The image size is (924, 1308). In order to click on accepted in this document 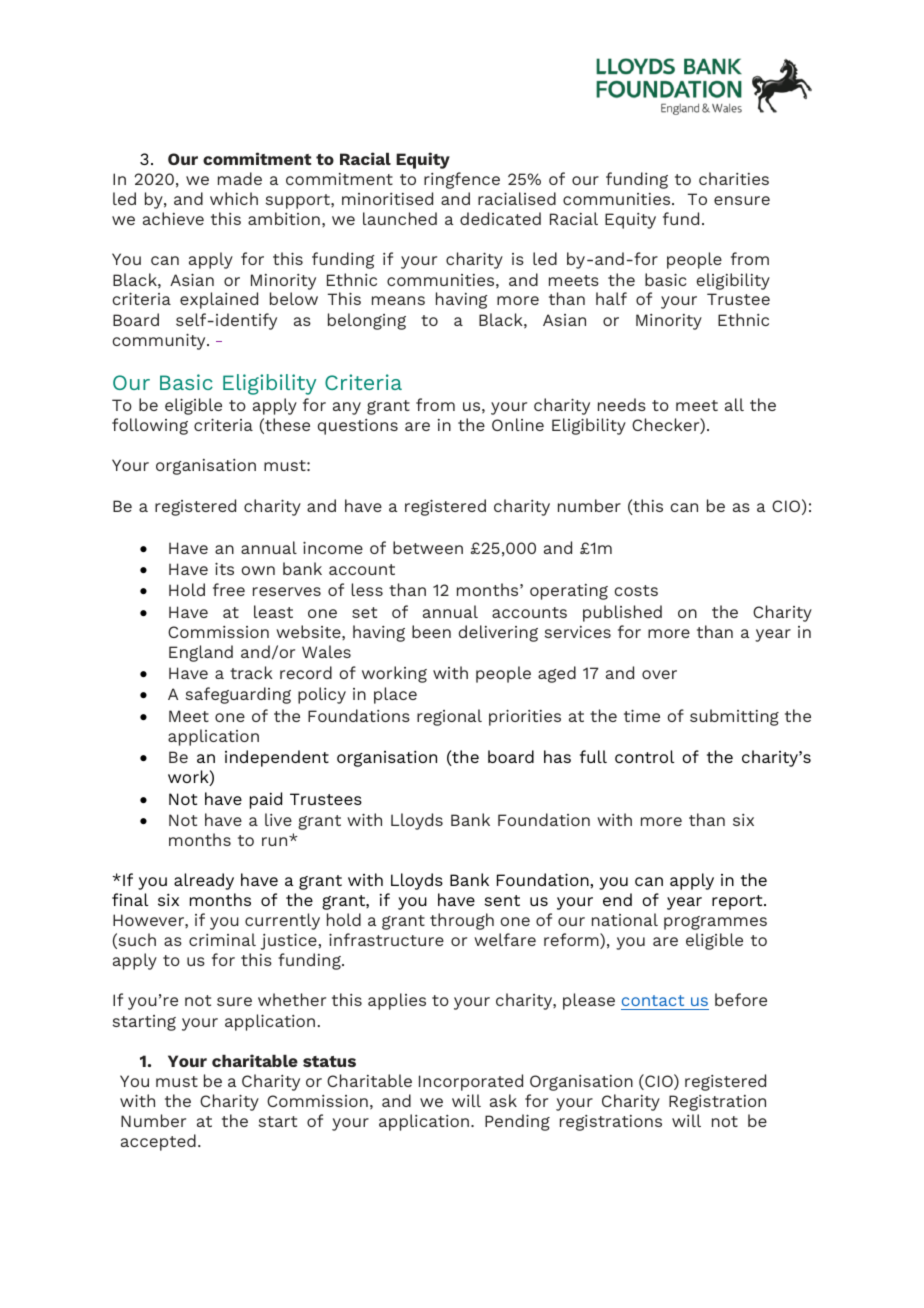, I will do `click(158, 1142)`.
